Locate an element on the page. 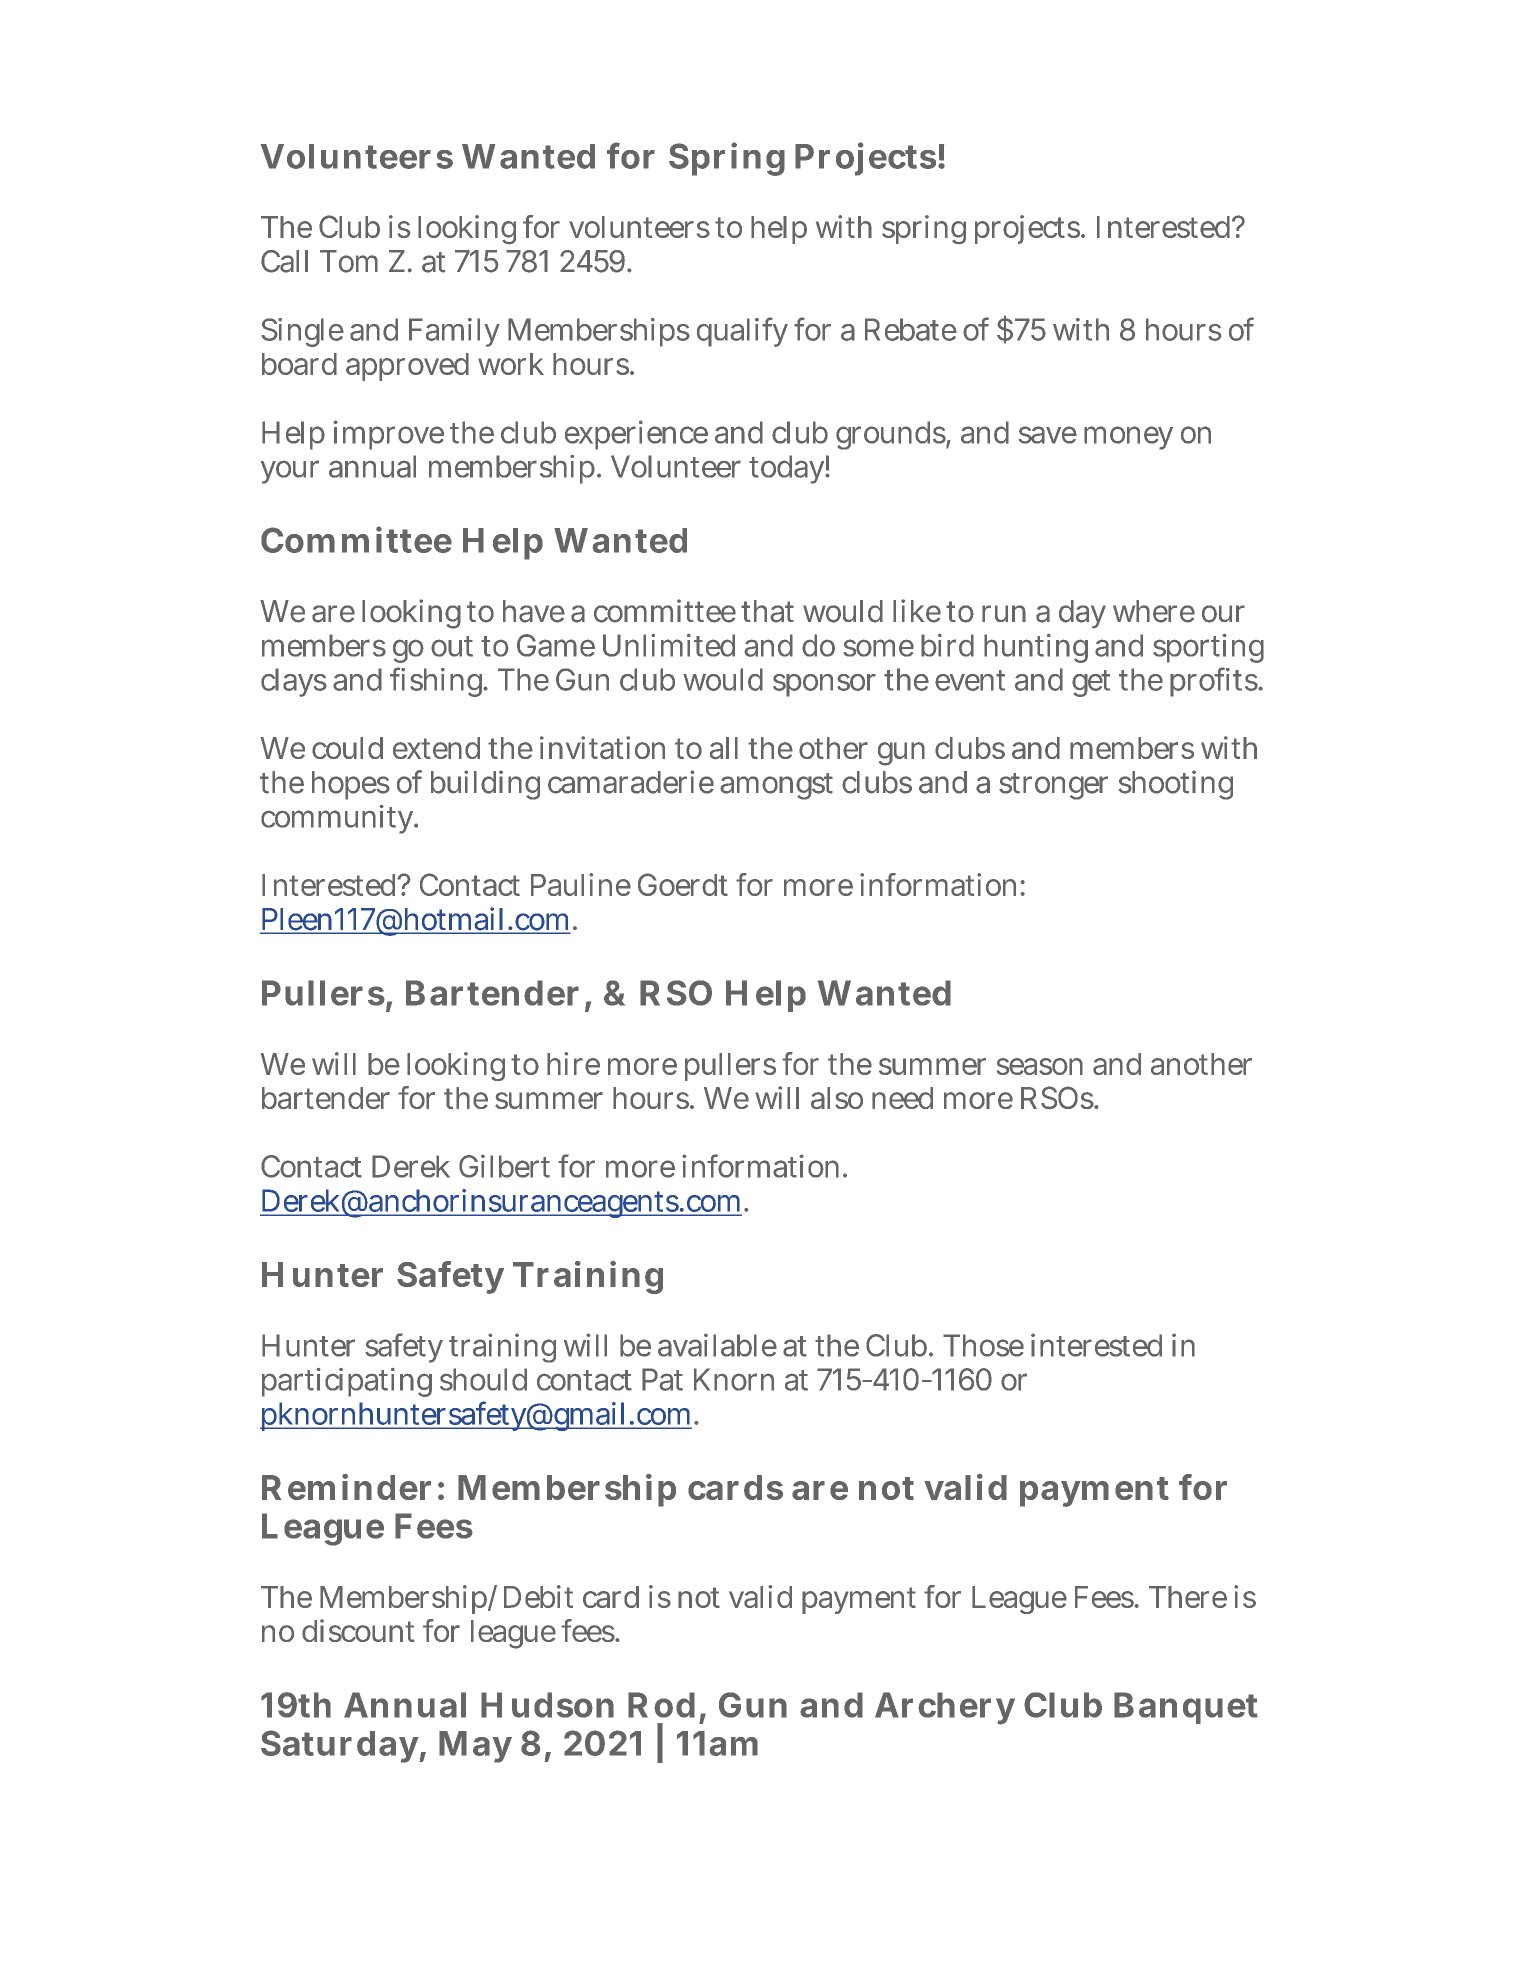  money is located at coordinates (1128, 438).
